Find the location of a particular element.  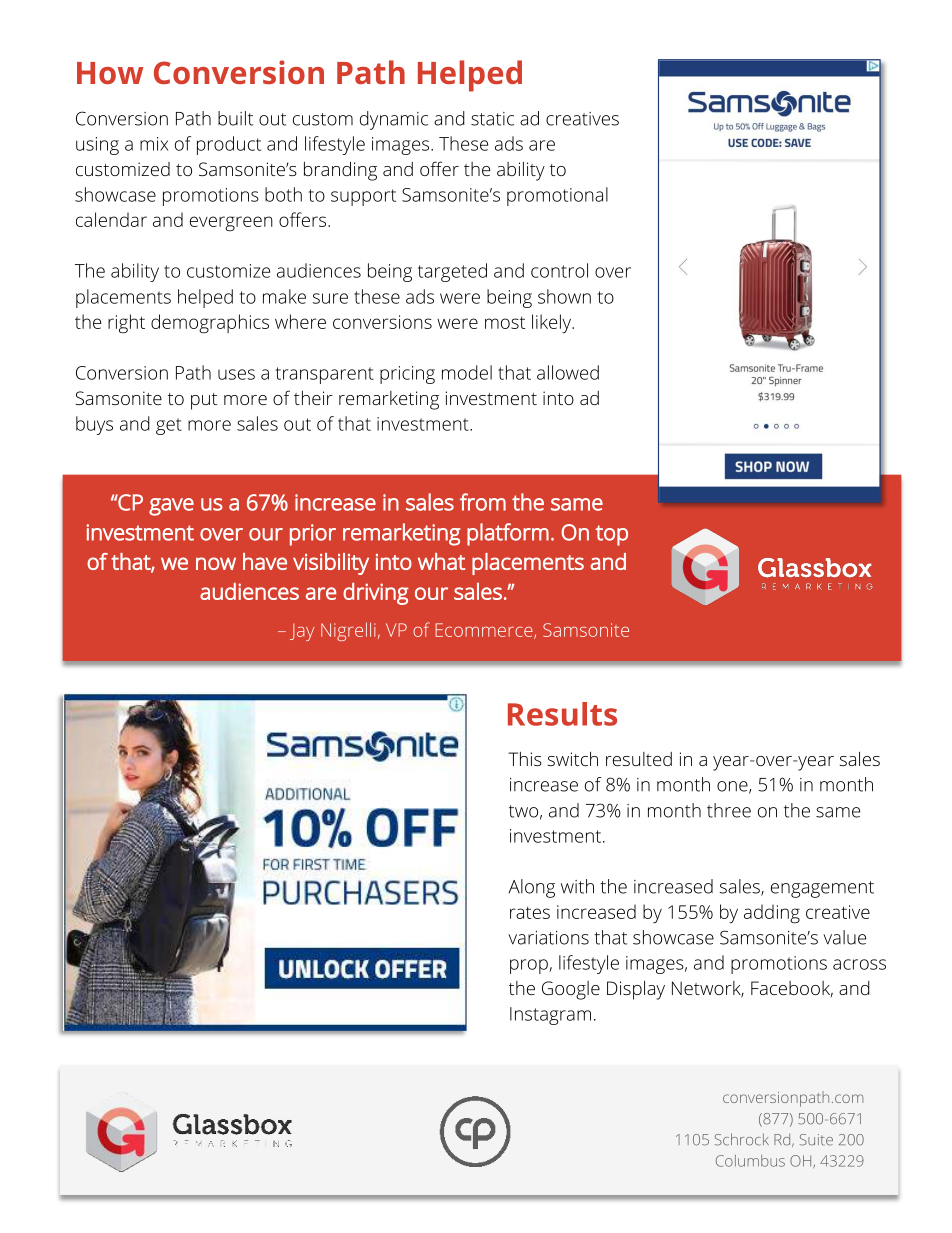

prop is located at coordinates (530, 966).
